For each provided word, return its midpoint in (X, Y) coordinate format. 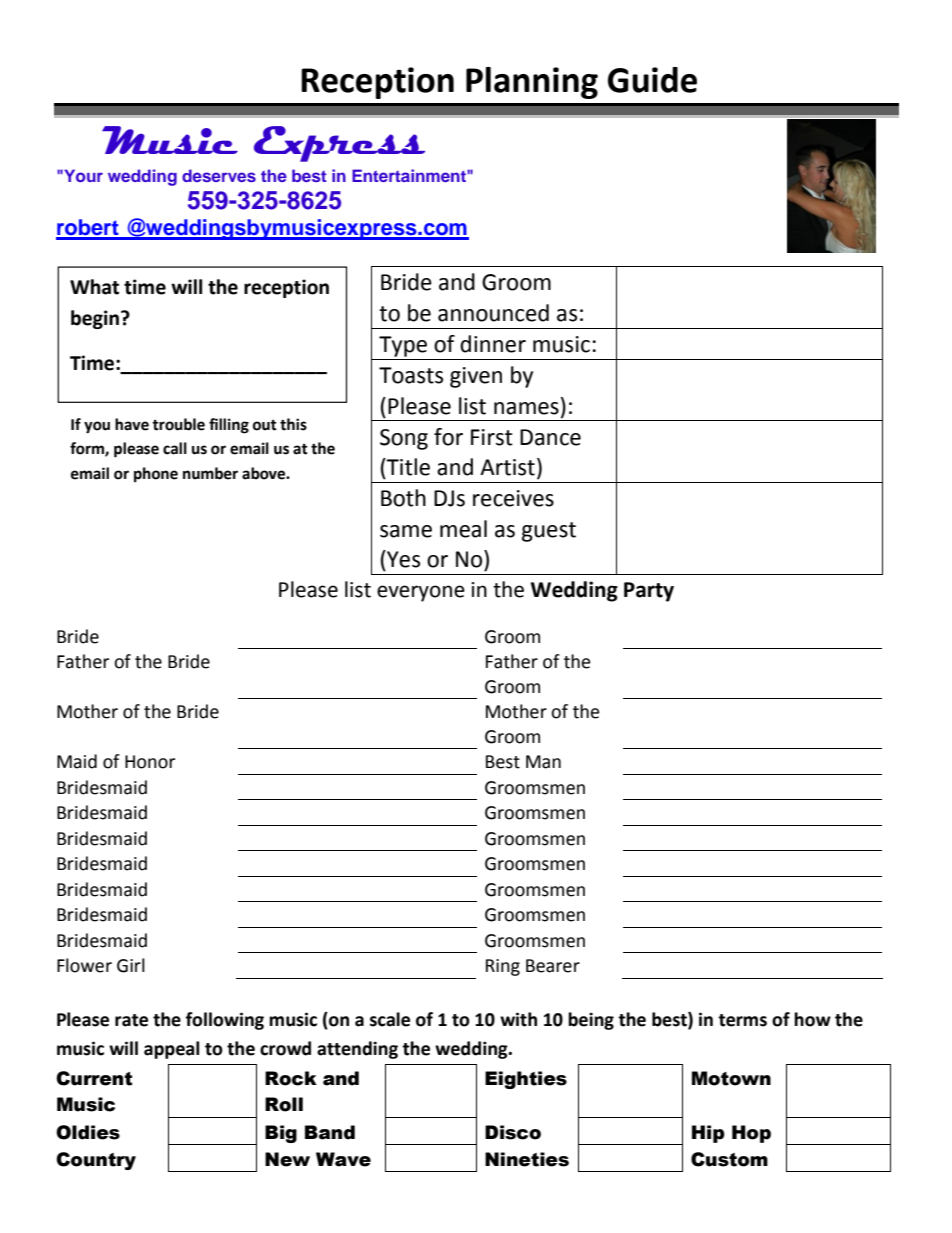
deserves (219, 175)
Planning (532, 83)
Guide (652, 80)
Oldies (88, 1132)
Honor (150, 762)
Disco (513, 1132)
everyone (421, 593)
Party (649, 592)
